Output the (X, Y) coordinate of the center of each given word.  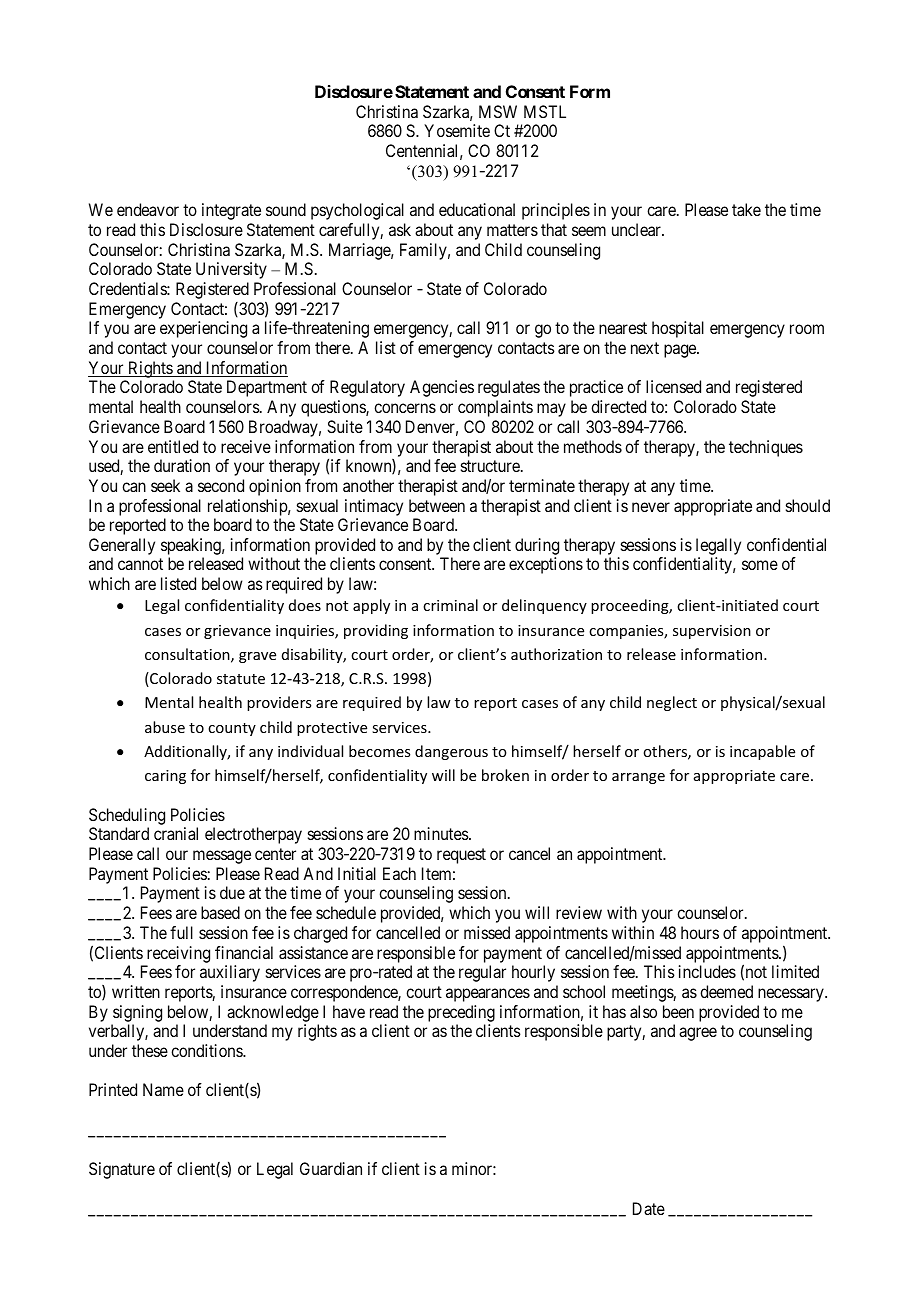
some (760, 565)
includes (707, 971)
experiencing (203, 329)
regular (482, 973)
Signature (122, 1170)
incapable (762, 752)
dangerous (451, 752)
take (746, 209)
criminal (450, 605)
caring (165, 777)
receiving (178, 954)
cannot (140, 564)
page (681, 351)
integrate (231, 211)
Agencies (442, 388)
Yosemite (457, 130)
